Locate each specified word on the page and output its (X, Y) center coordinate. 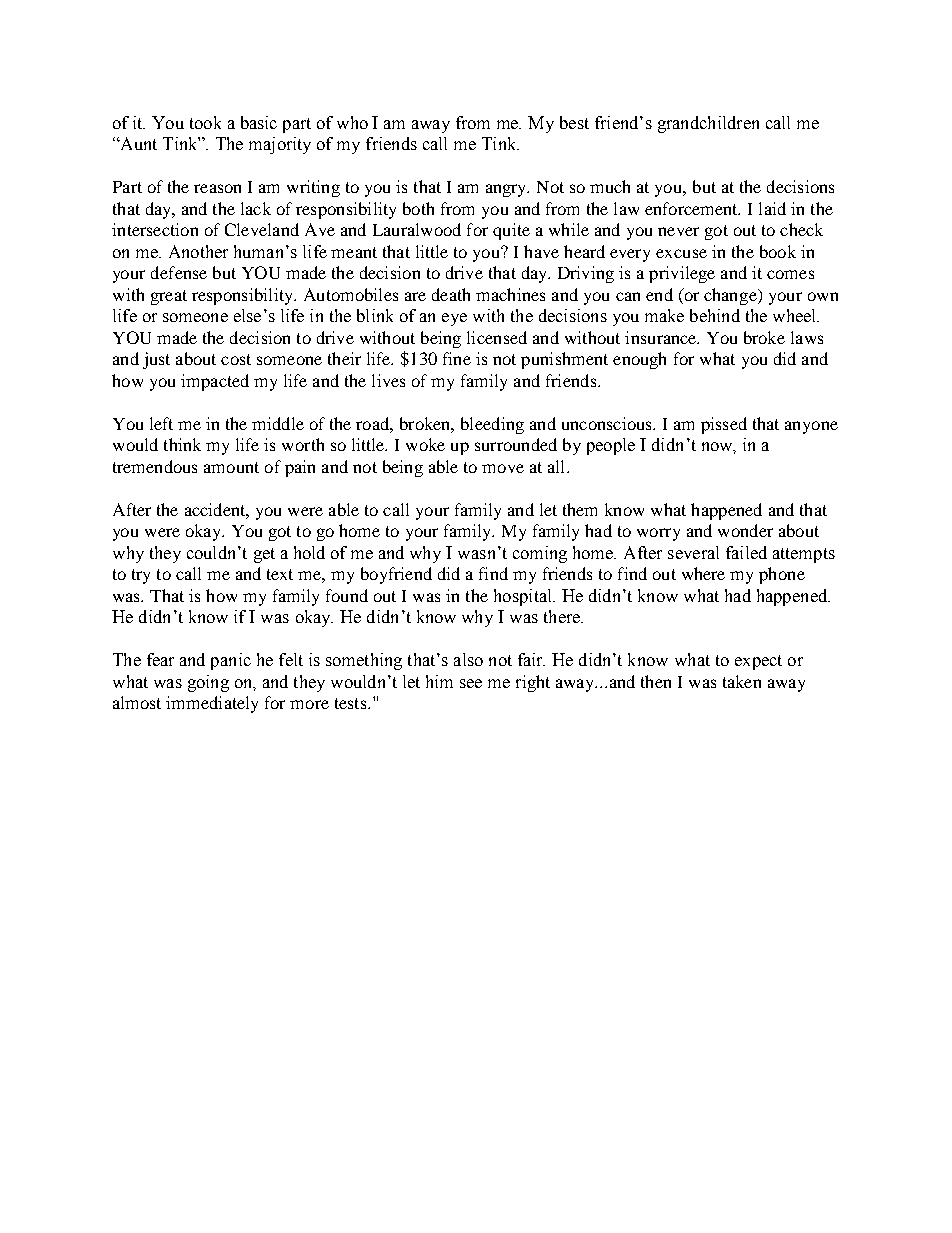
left (161, 423)
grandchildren (708, 124)
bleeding (492, 425)
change (731, 296)
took (205, 122)
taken (742, 681)
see (471, 683)
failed (746, 552)
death (451, 294)
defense (179, 272)
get (264, 555)
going (208, 683)
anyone (811, 427)
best (574, 122)
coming (540, 554)
